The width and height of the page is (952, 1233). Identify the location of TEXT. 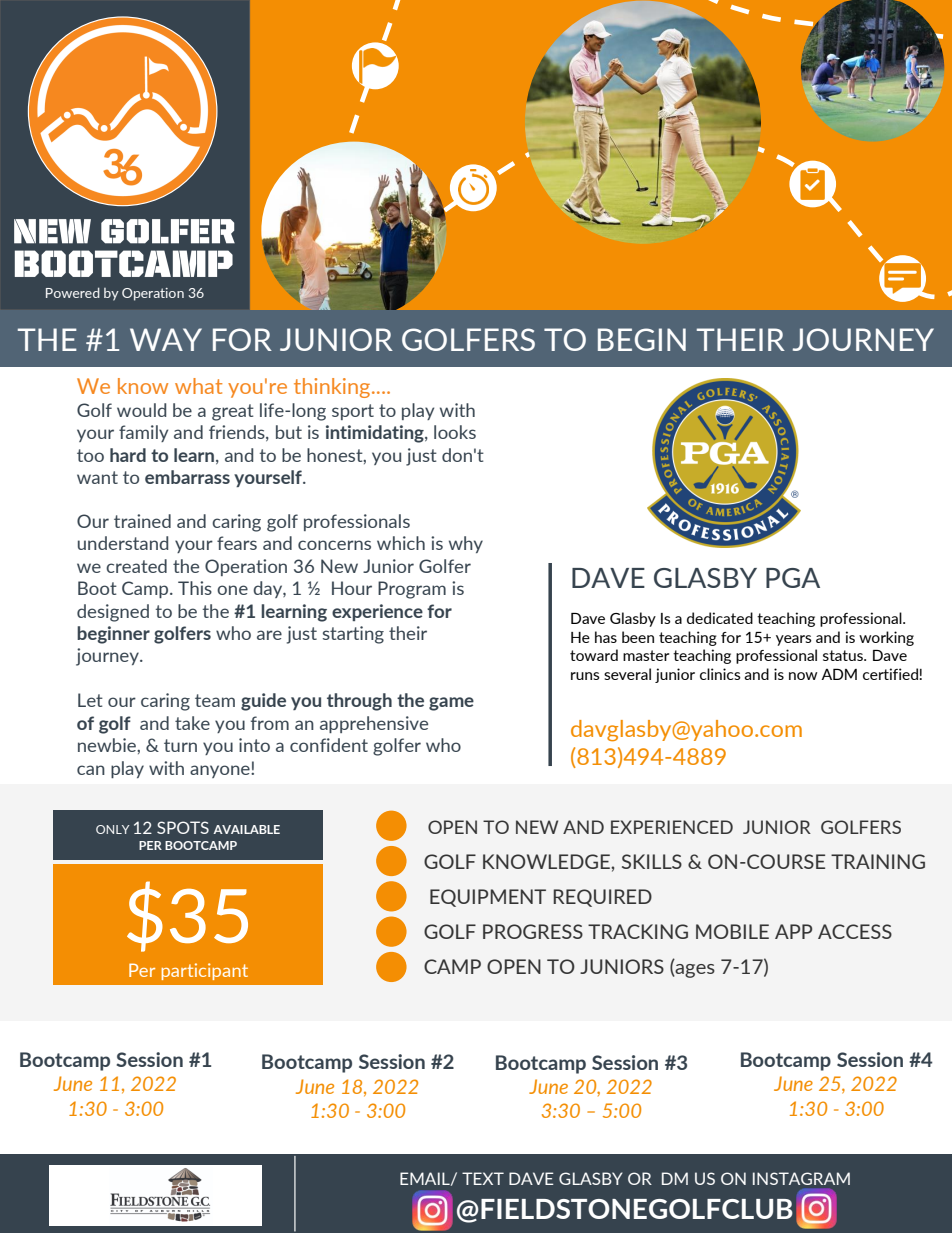
(483, 1178).
